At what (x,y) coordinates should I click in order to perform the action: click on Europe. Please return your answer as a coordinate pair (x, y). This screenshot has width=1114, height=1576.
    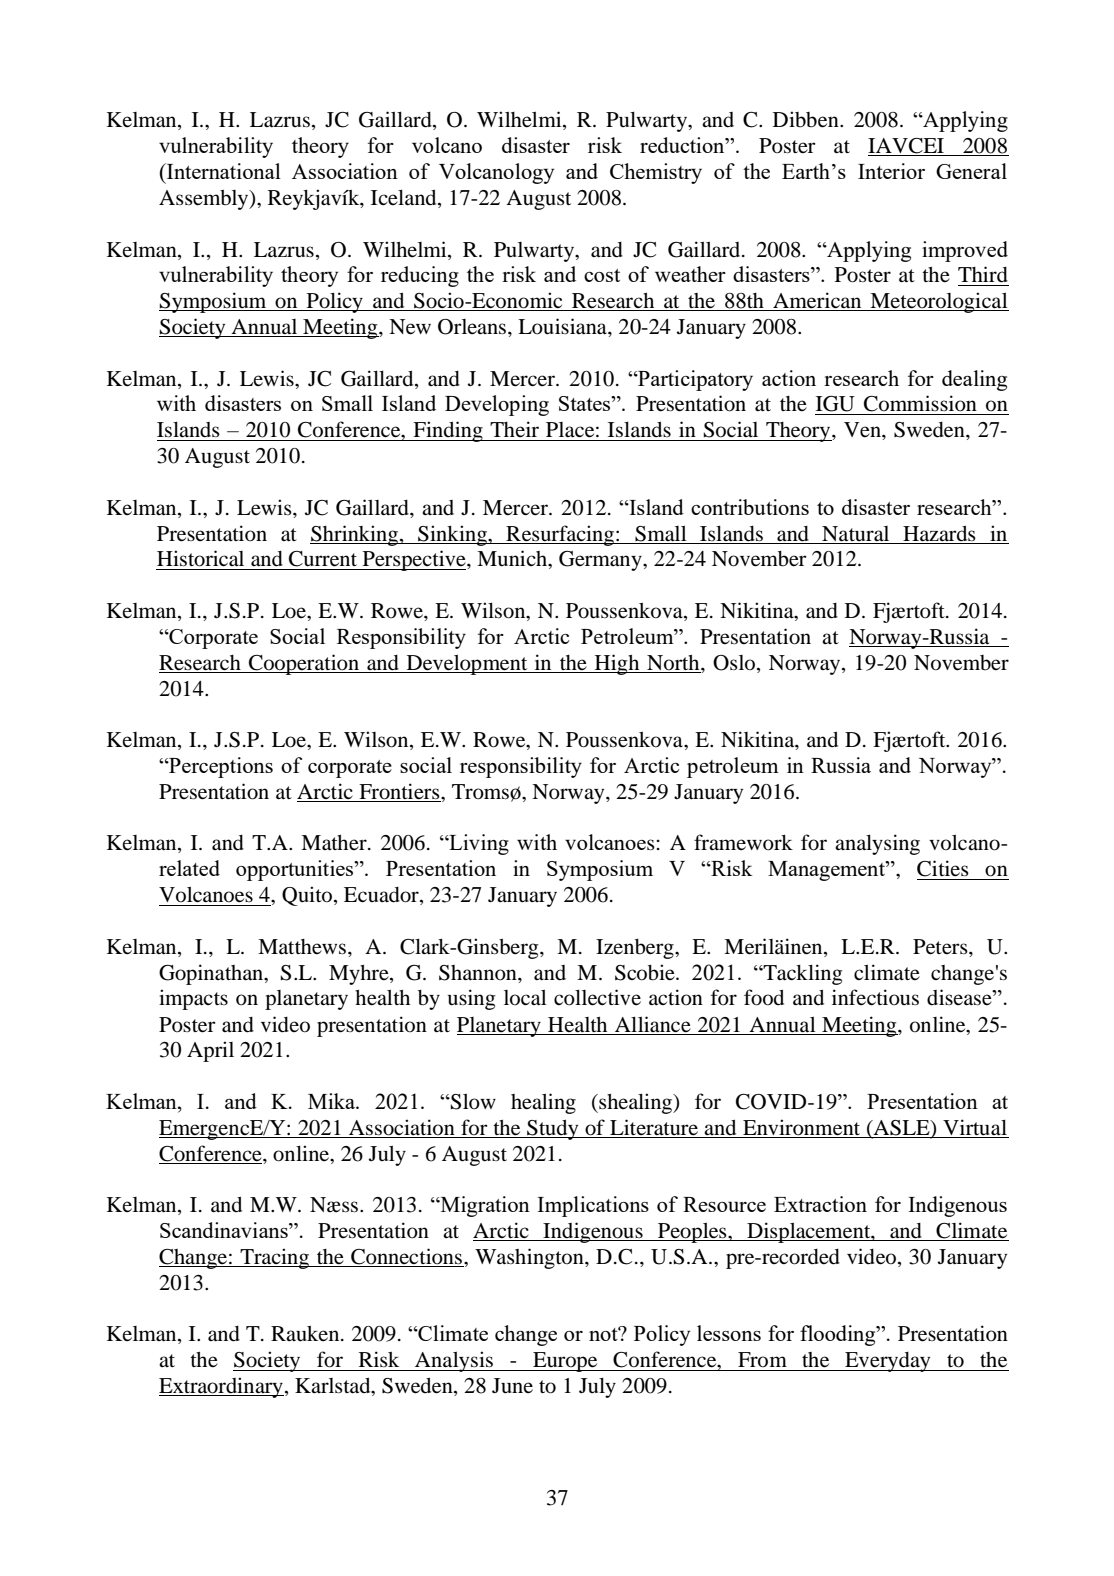
    Looking at the image, I should click on (565, 1362).
